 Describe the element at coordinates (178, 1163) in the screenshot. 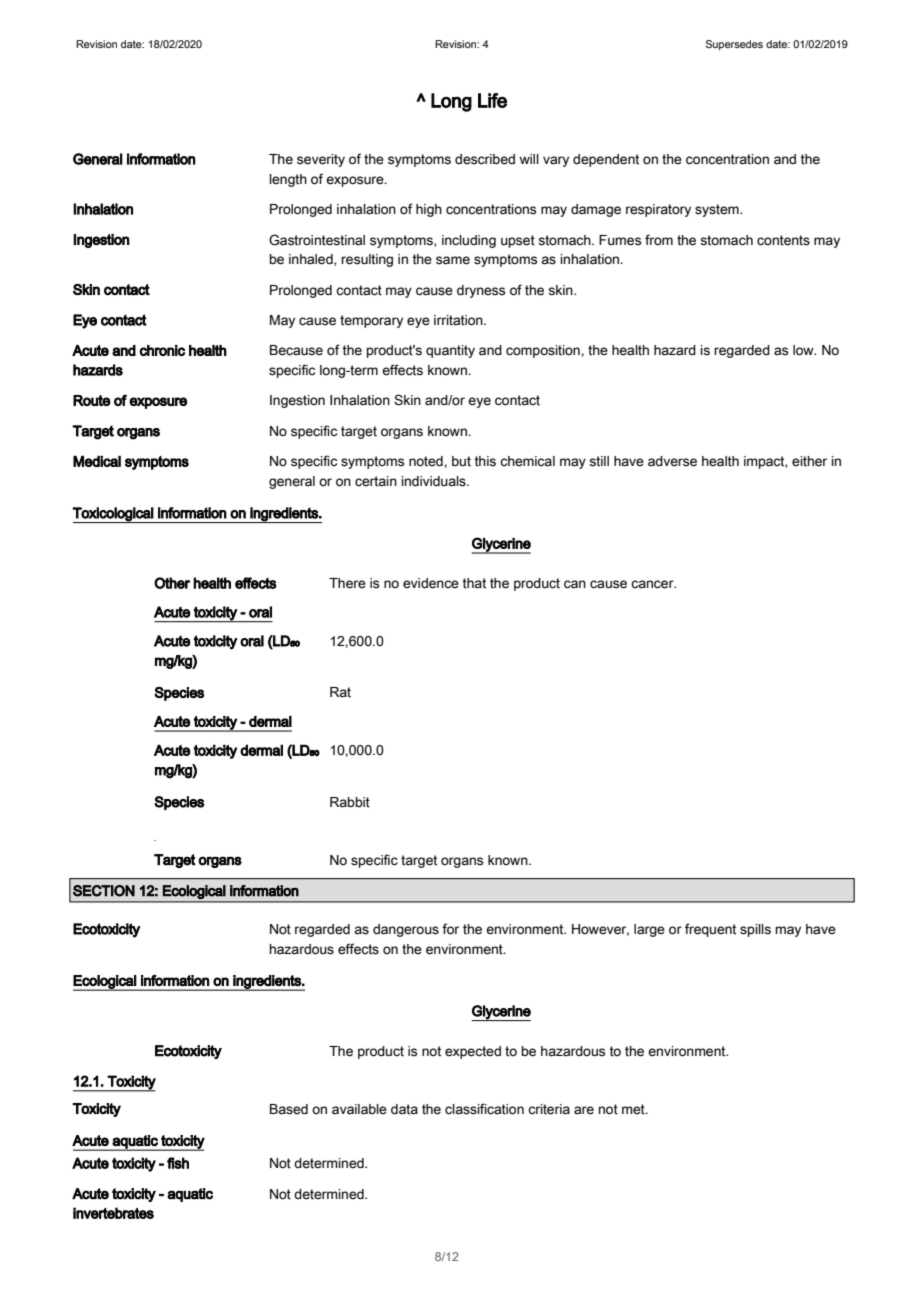

I see `fish` at that location.
